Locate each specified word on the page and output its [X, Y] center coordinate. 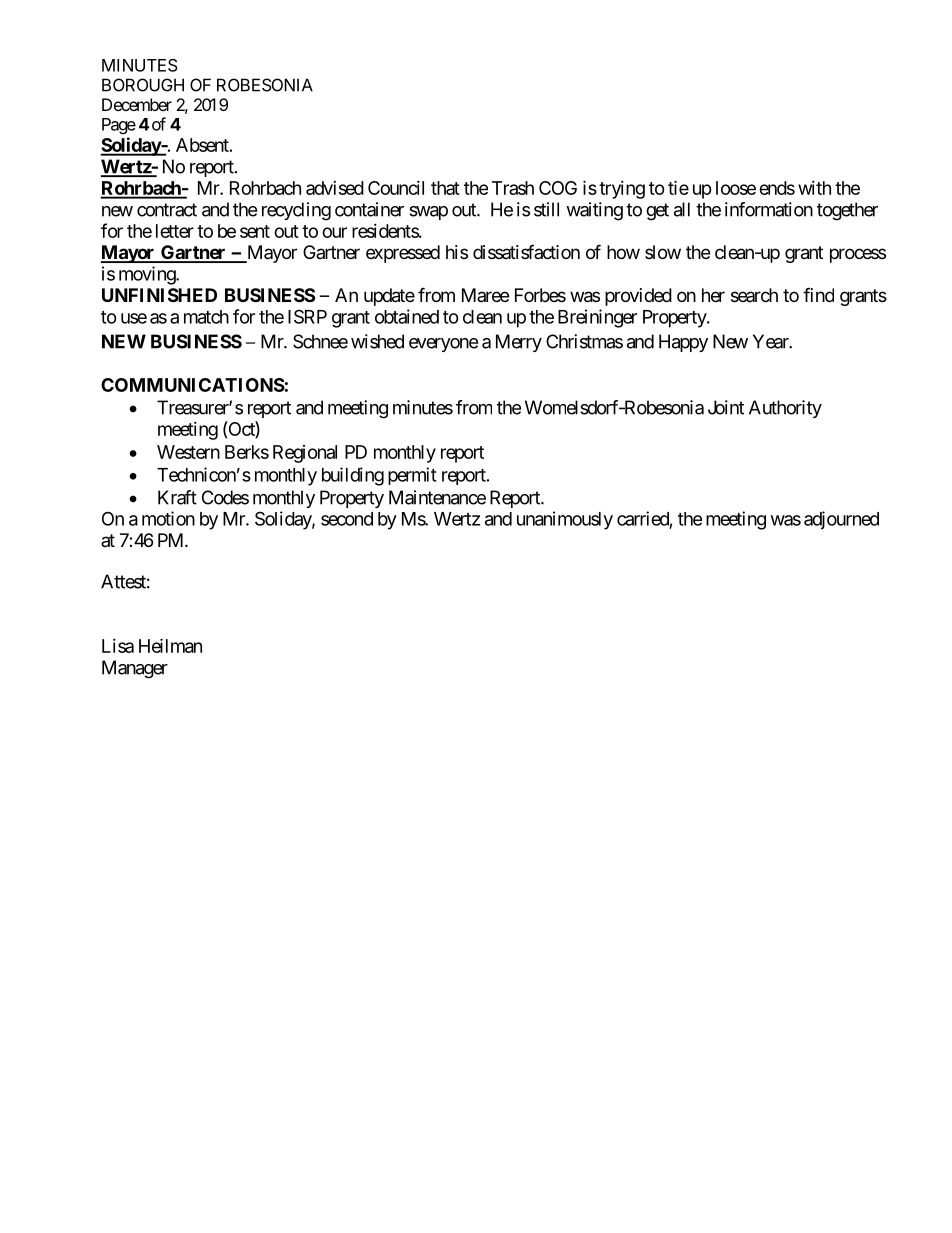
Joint [726, 407]
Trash [513, 188]
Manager [135, 669]
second [347, 519]
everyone [443, 345]
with [814, 188]
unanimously [565, 520]
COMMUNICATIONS [193, 385]
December [137, 104]
